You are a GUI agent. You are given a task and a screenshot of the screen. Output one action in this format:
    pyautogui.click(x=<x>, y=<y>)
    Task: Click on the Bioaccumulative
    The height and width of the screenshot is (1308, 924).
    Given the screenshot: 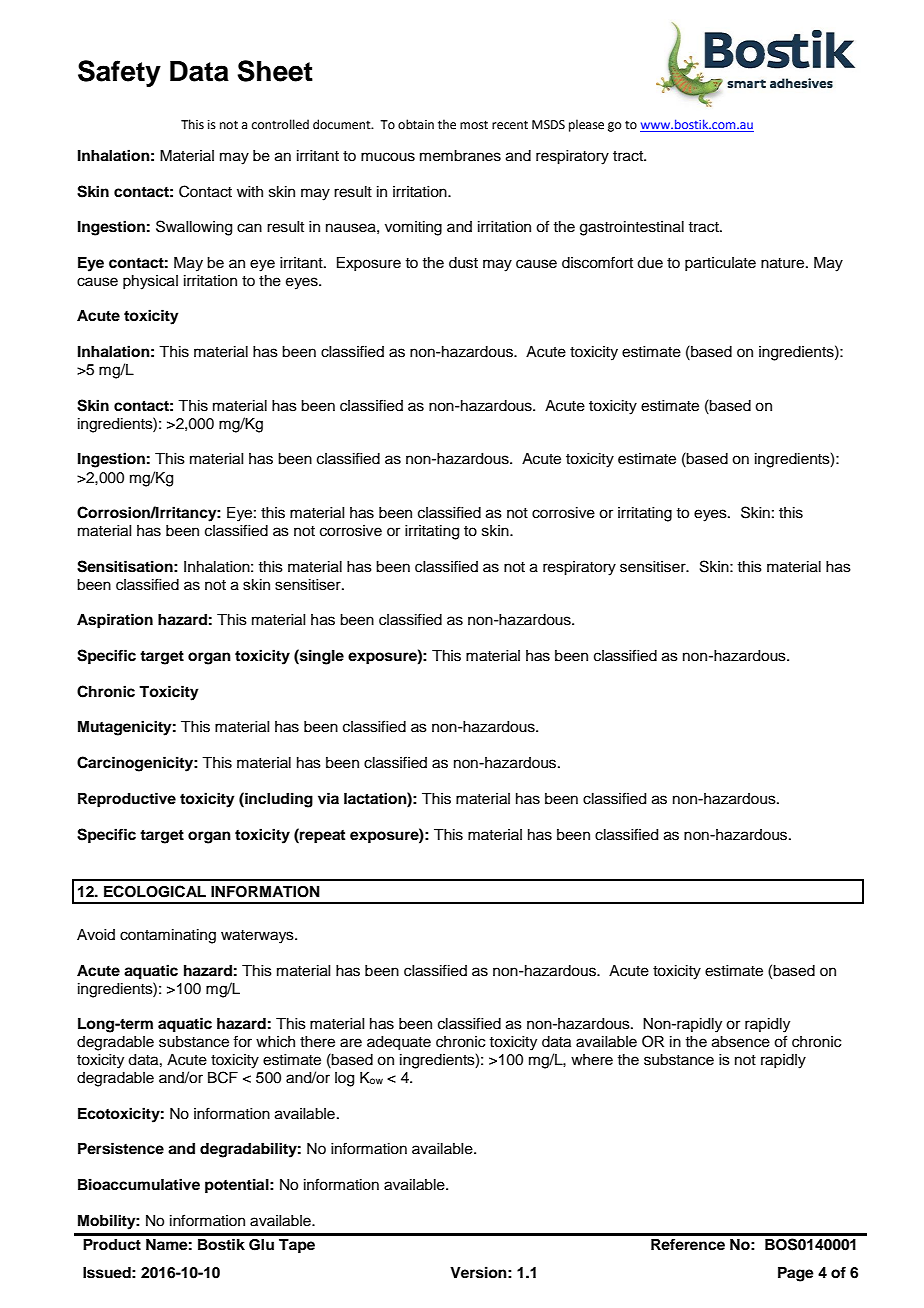 What is the action you would take?
    pyautogui.click(x=139, y=1184)
